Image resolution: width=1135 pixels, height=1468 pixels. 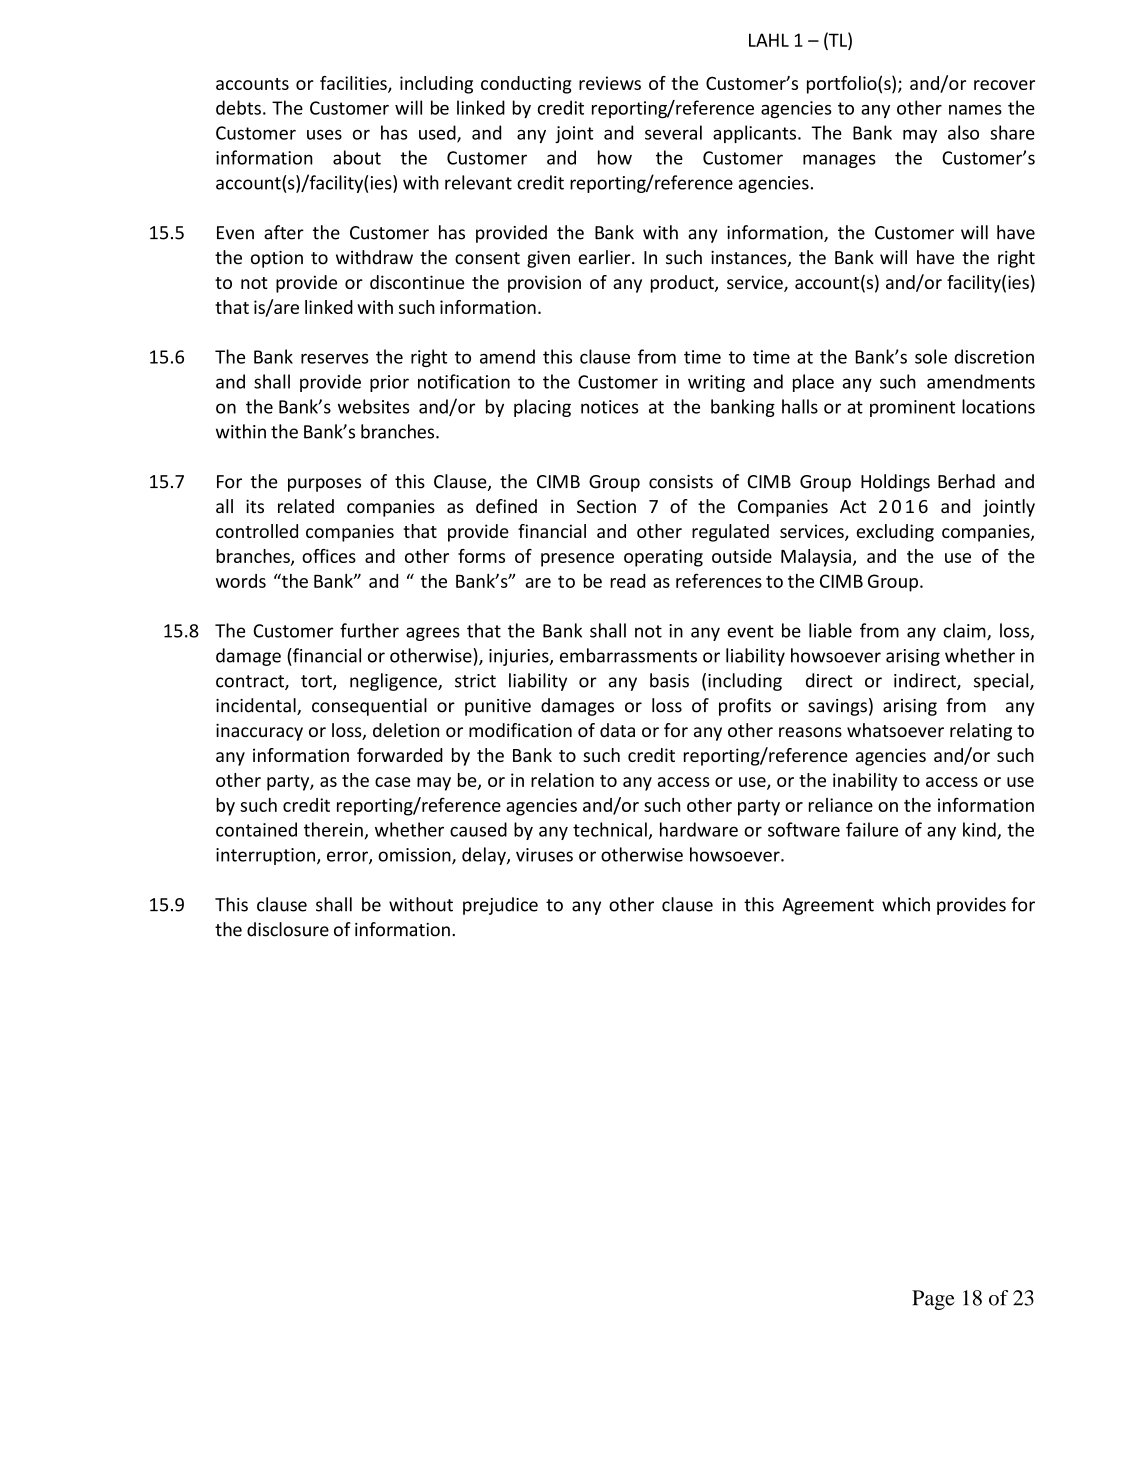 I want to click on whatsoever, so click(x=895, y=730).
